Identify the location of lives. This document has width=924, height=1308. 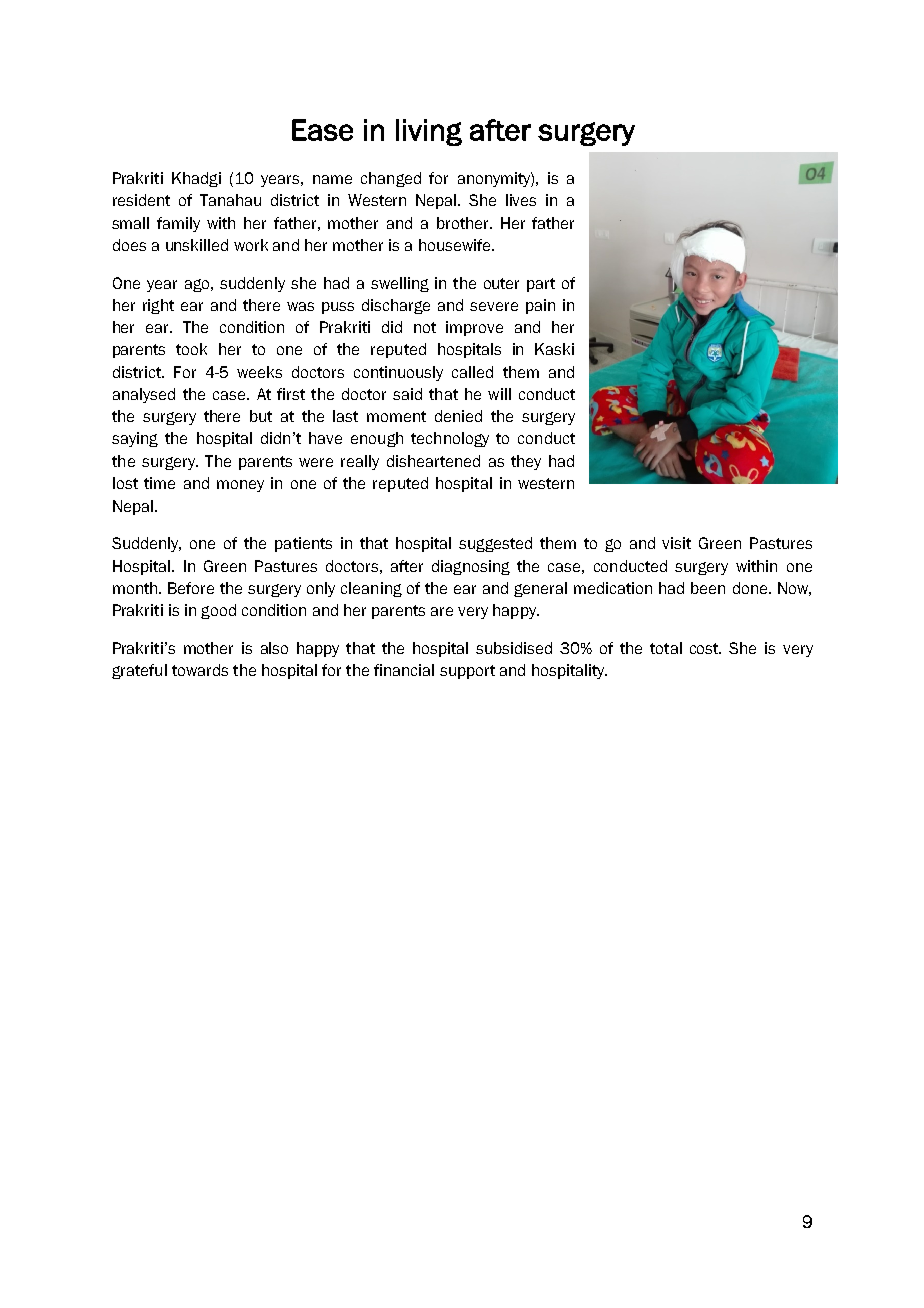
(521, 200).
